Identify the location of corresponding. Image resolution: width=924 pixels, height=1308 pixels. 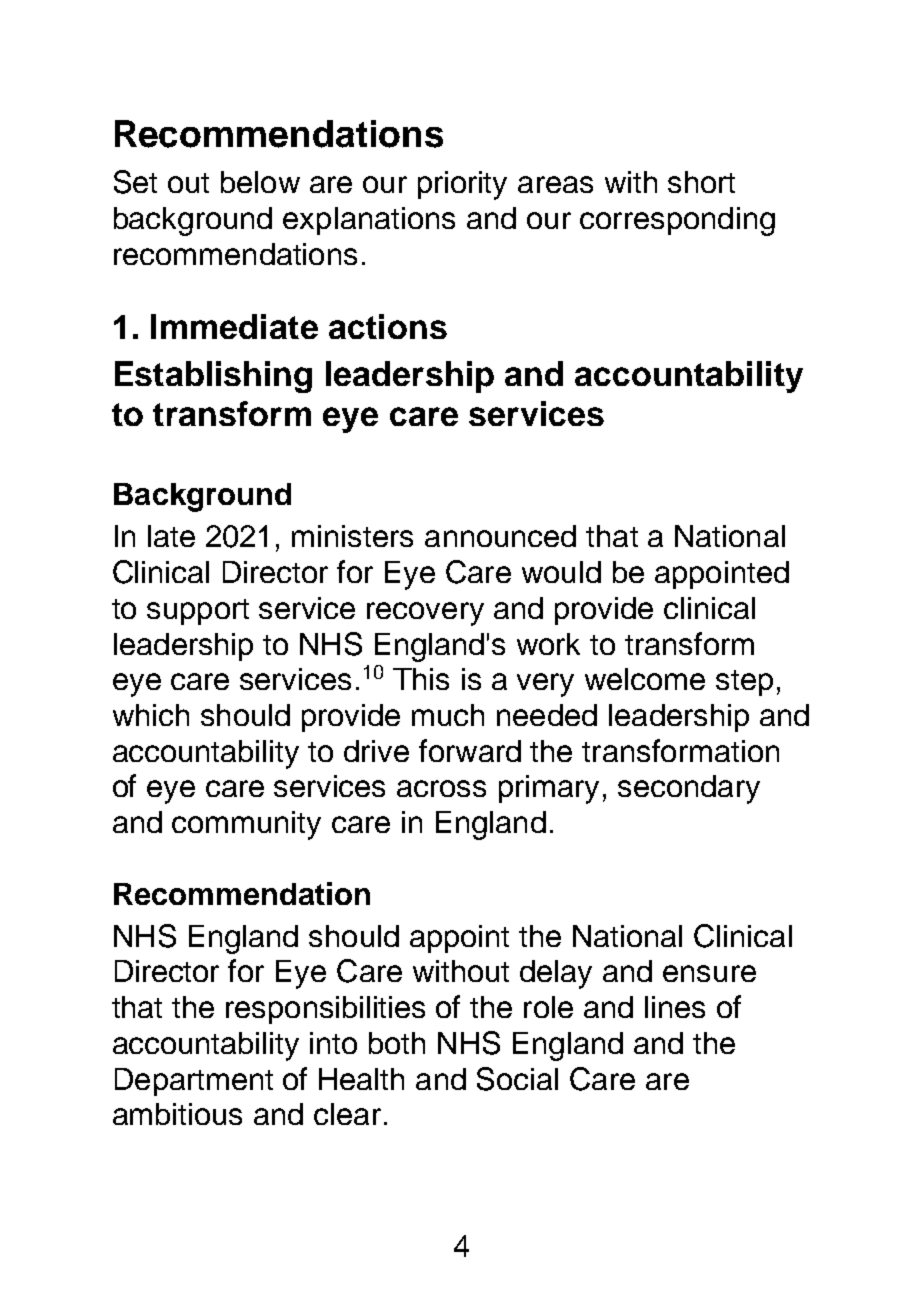
(677, 221).
